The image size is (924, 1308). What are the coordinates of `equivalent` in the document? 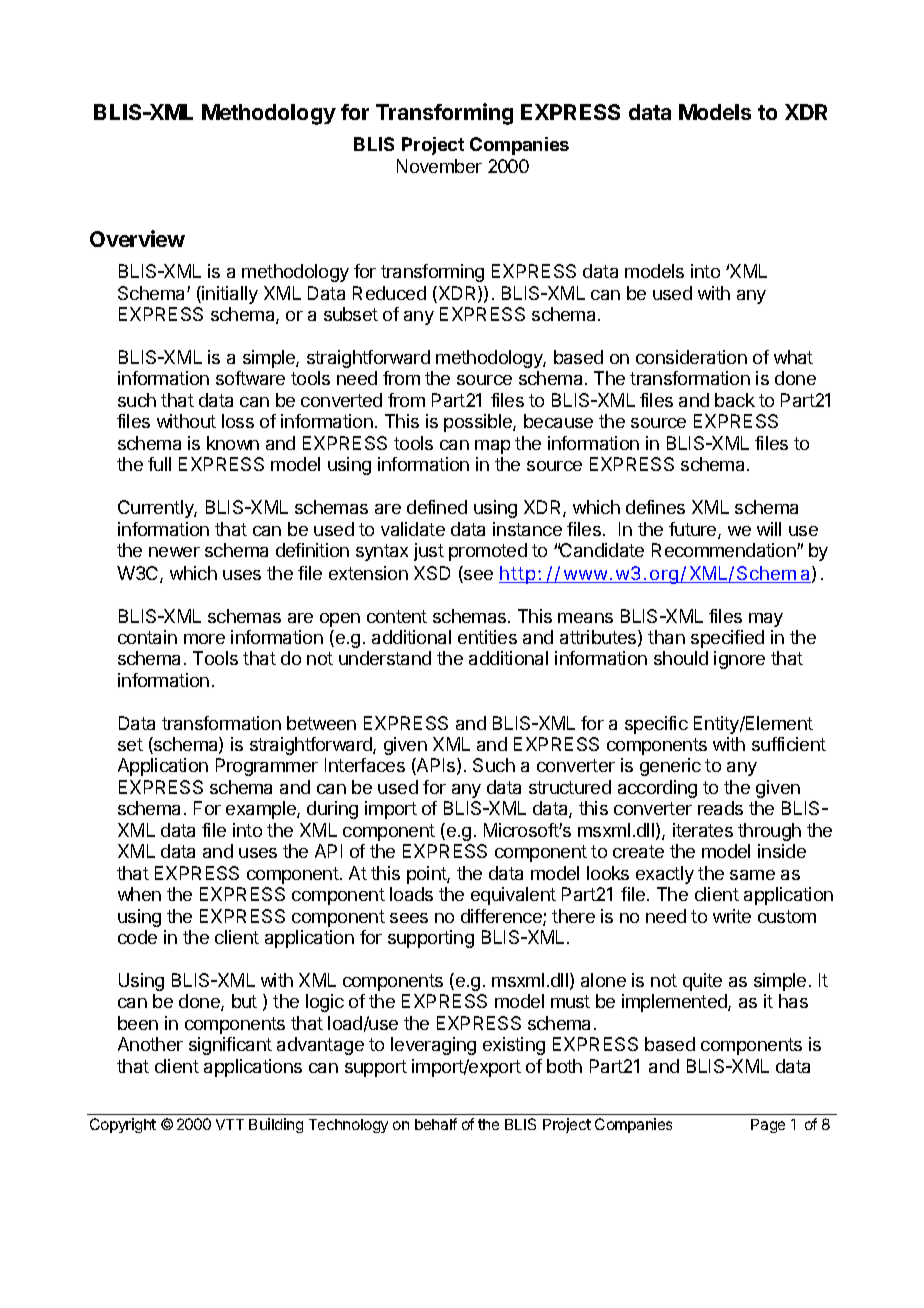 It's located at (513, 896).
